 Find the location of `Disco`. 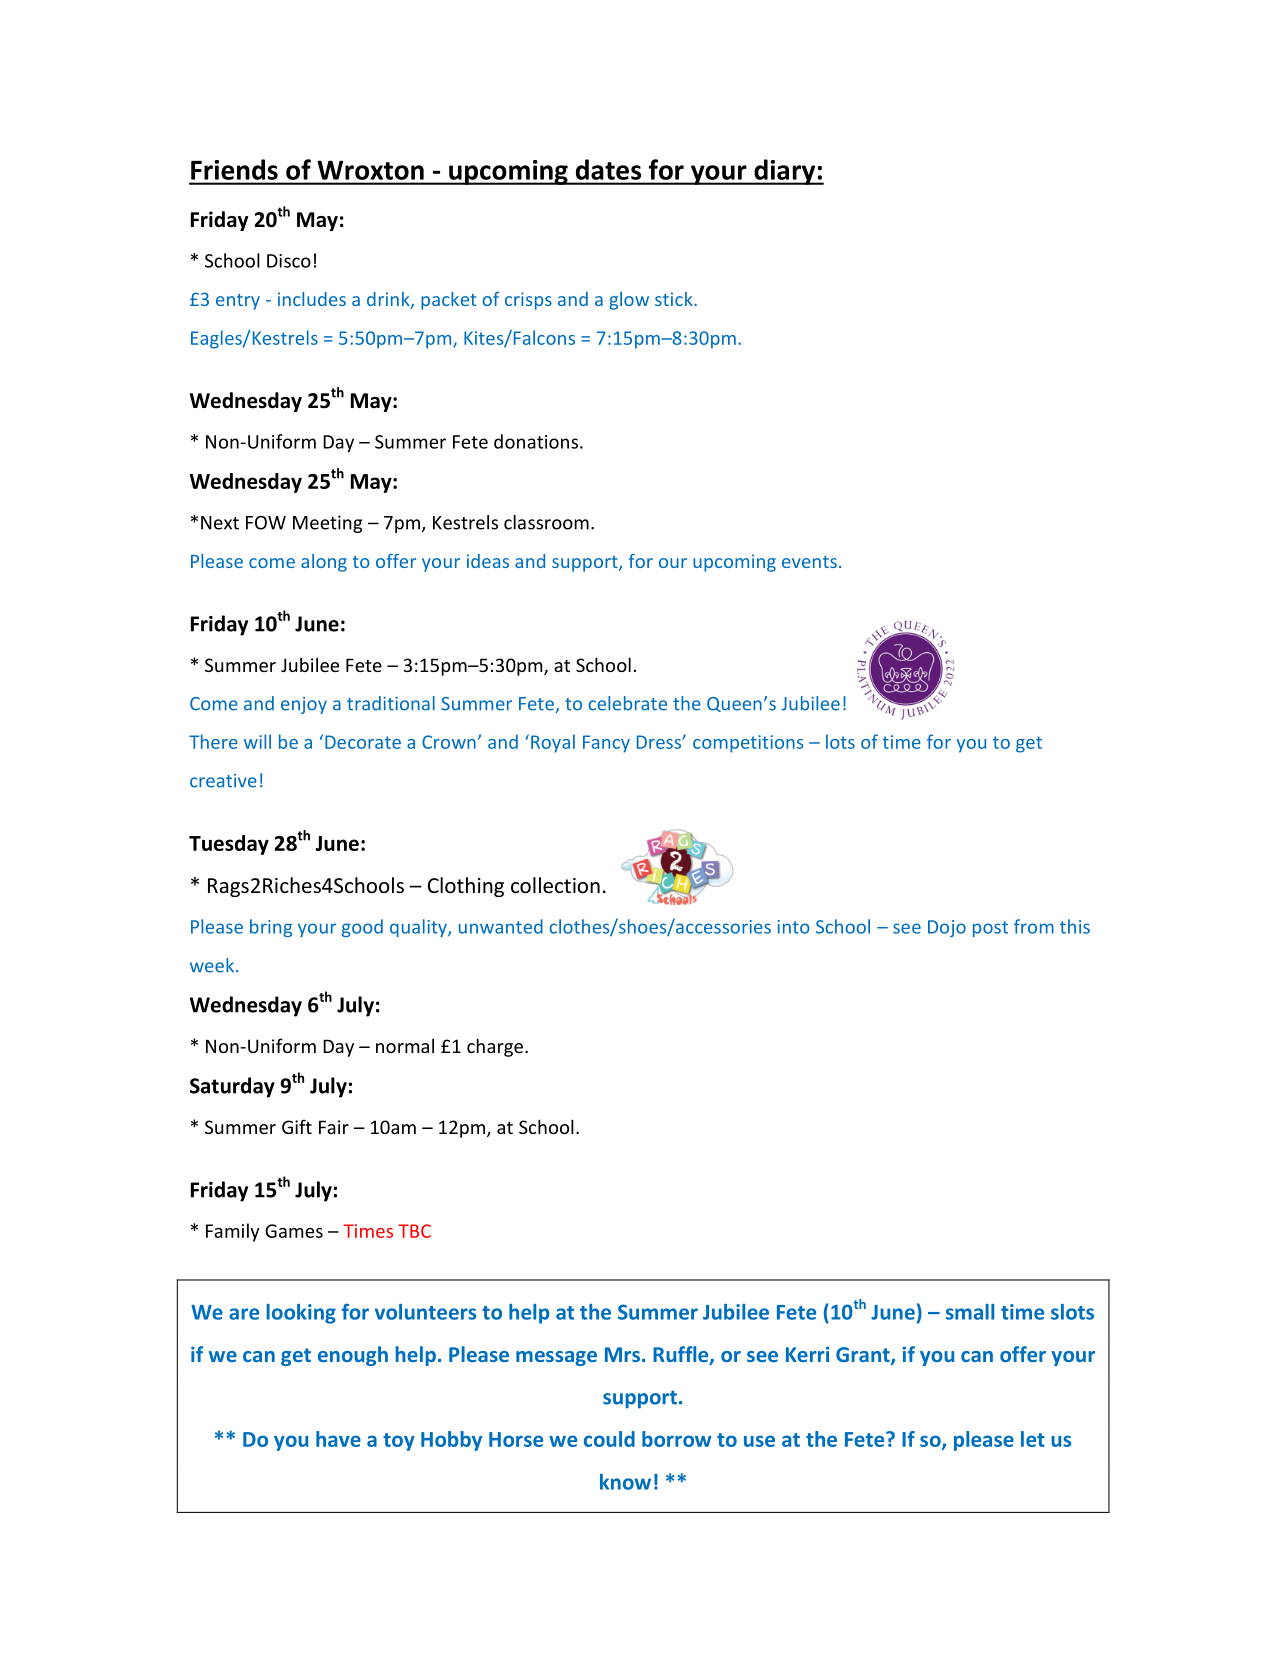

Disco is located at coordinates (289, 261).
